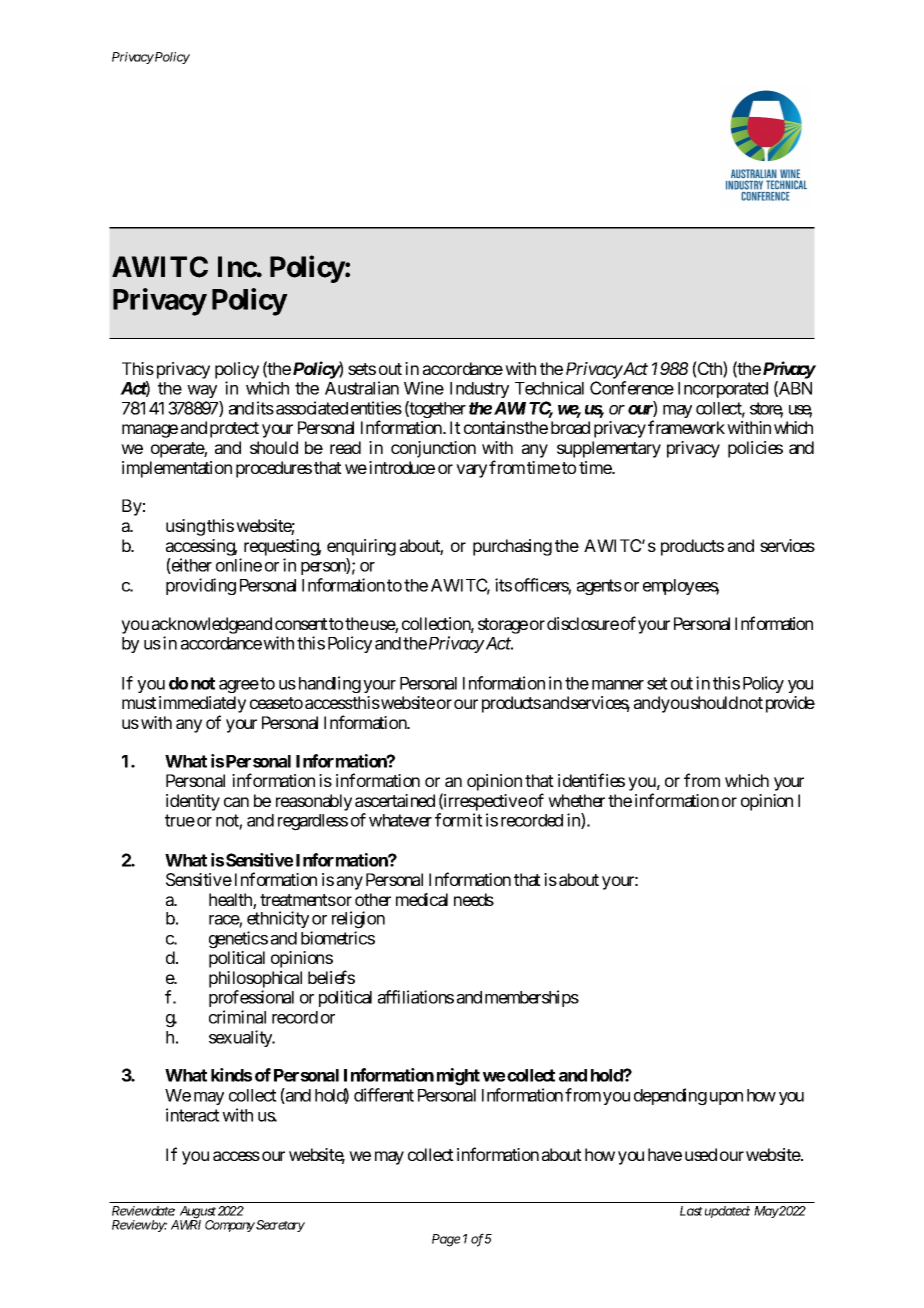 Image resolution: width=924 pixels, height=1308 pixels. I want to click on Page, so click(446, 1240).
